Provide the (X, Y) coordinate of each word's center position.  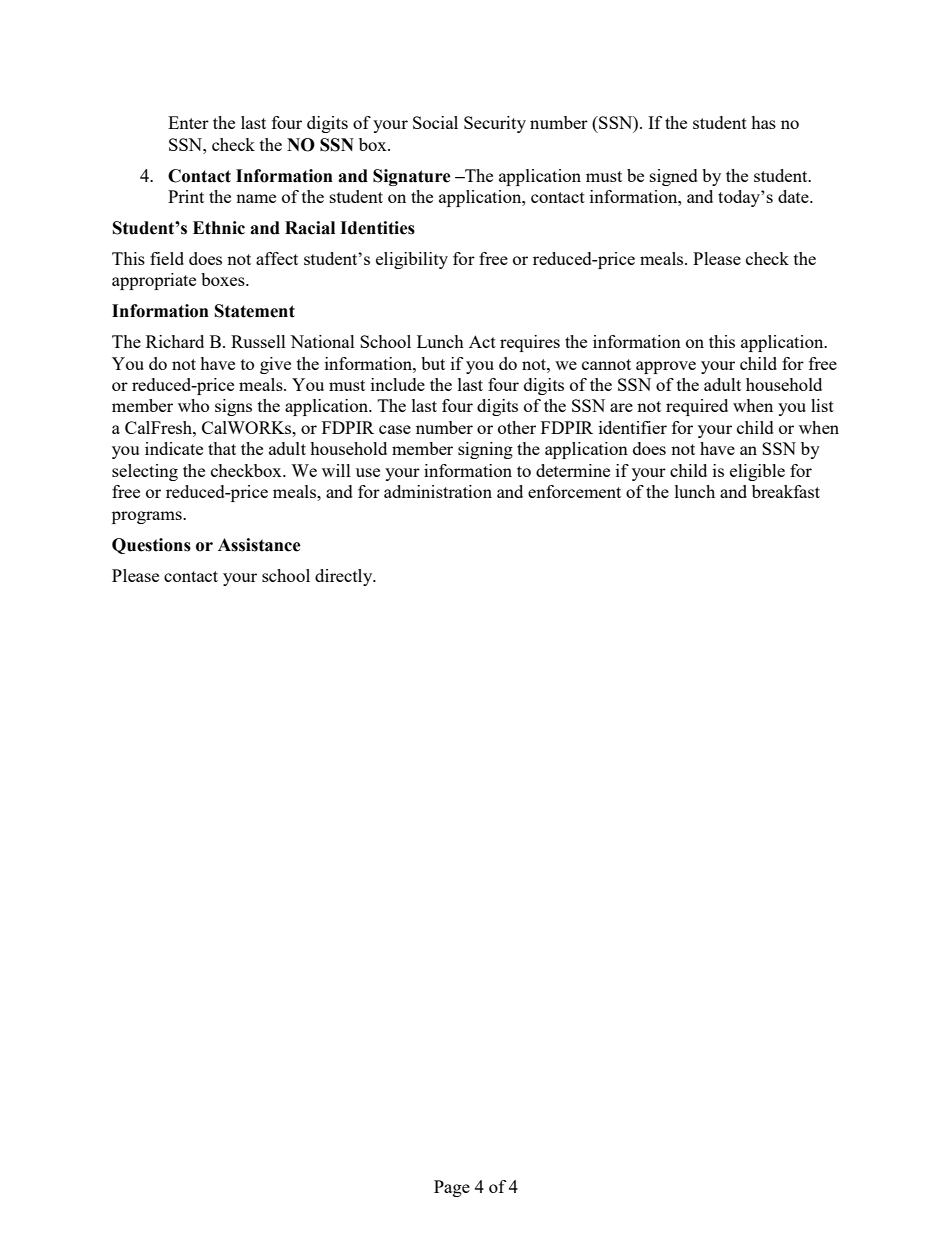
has (763, 122)
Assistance (259, 545)
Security (495, 124)
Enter (188, 122)
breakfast (786, 491)
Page (452, 1188)
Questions (151, 546)
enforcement (574, 491)
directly (345, 577)
